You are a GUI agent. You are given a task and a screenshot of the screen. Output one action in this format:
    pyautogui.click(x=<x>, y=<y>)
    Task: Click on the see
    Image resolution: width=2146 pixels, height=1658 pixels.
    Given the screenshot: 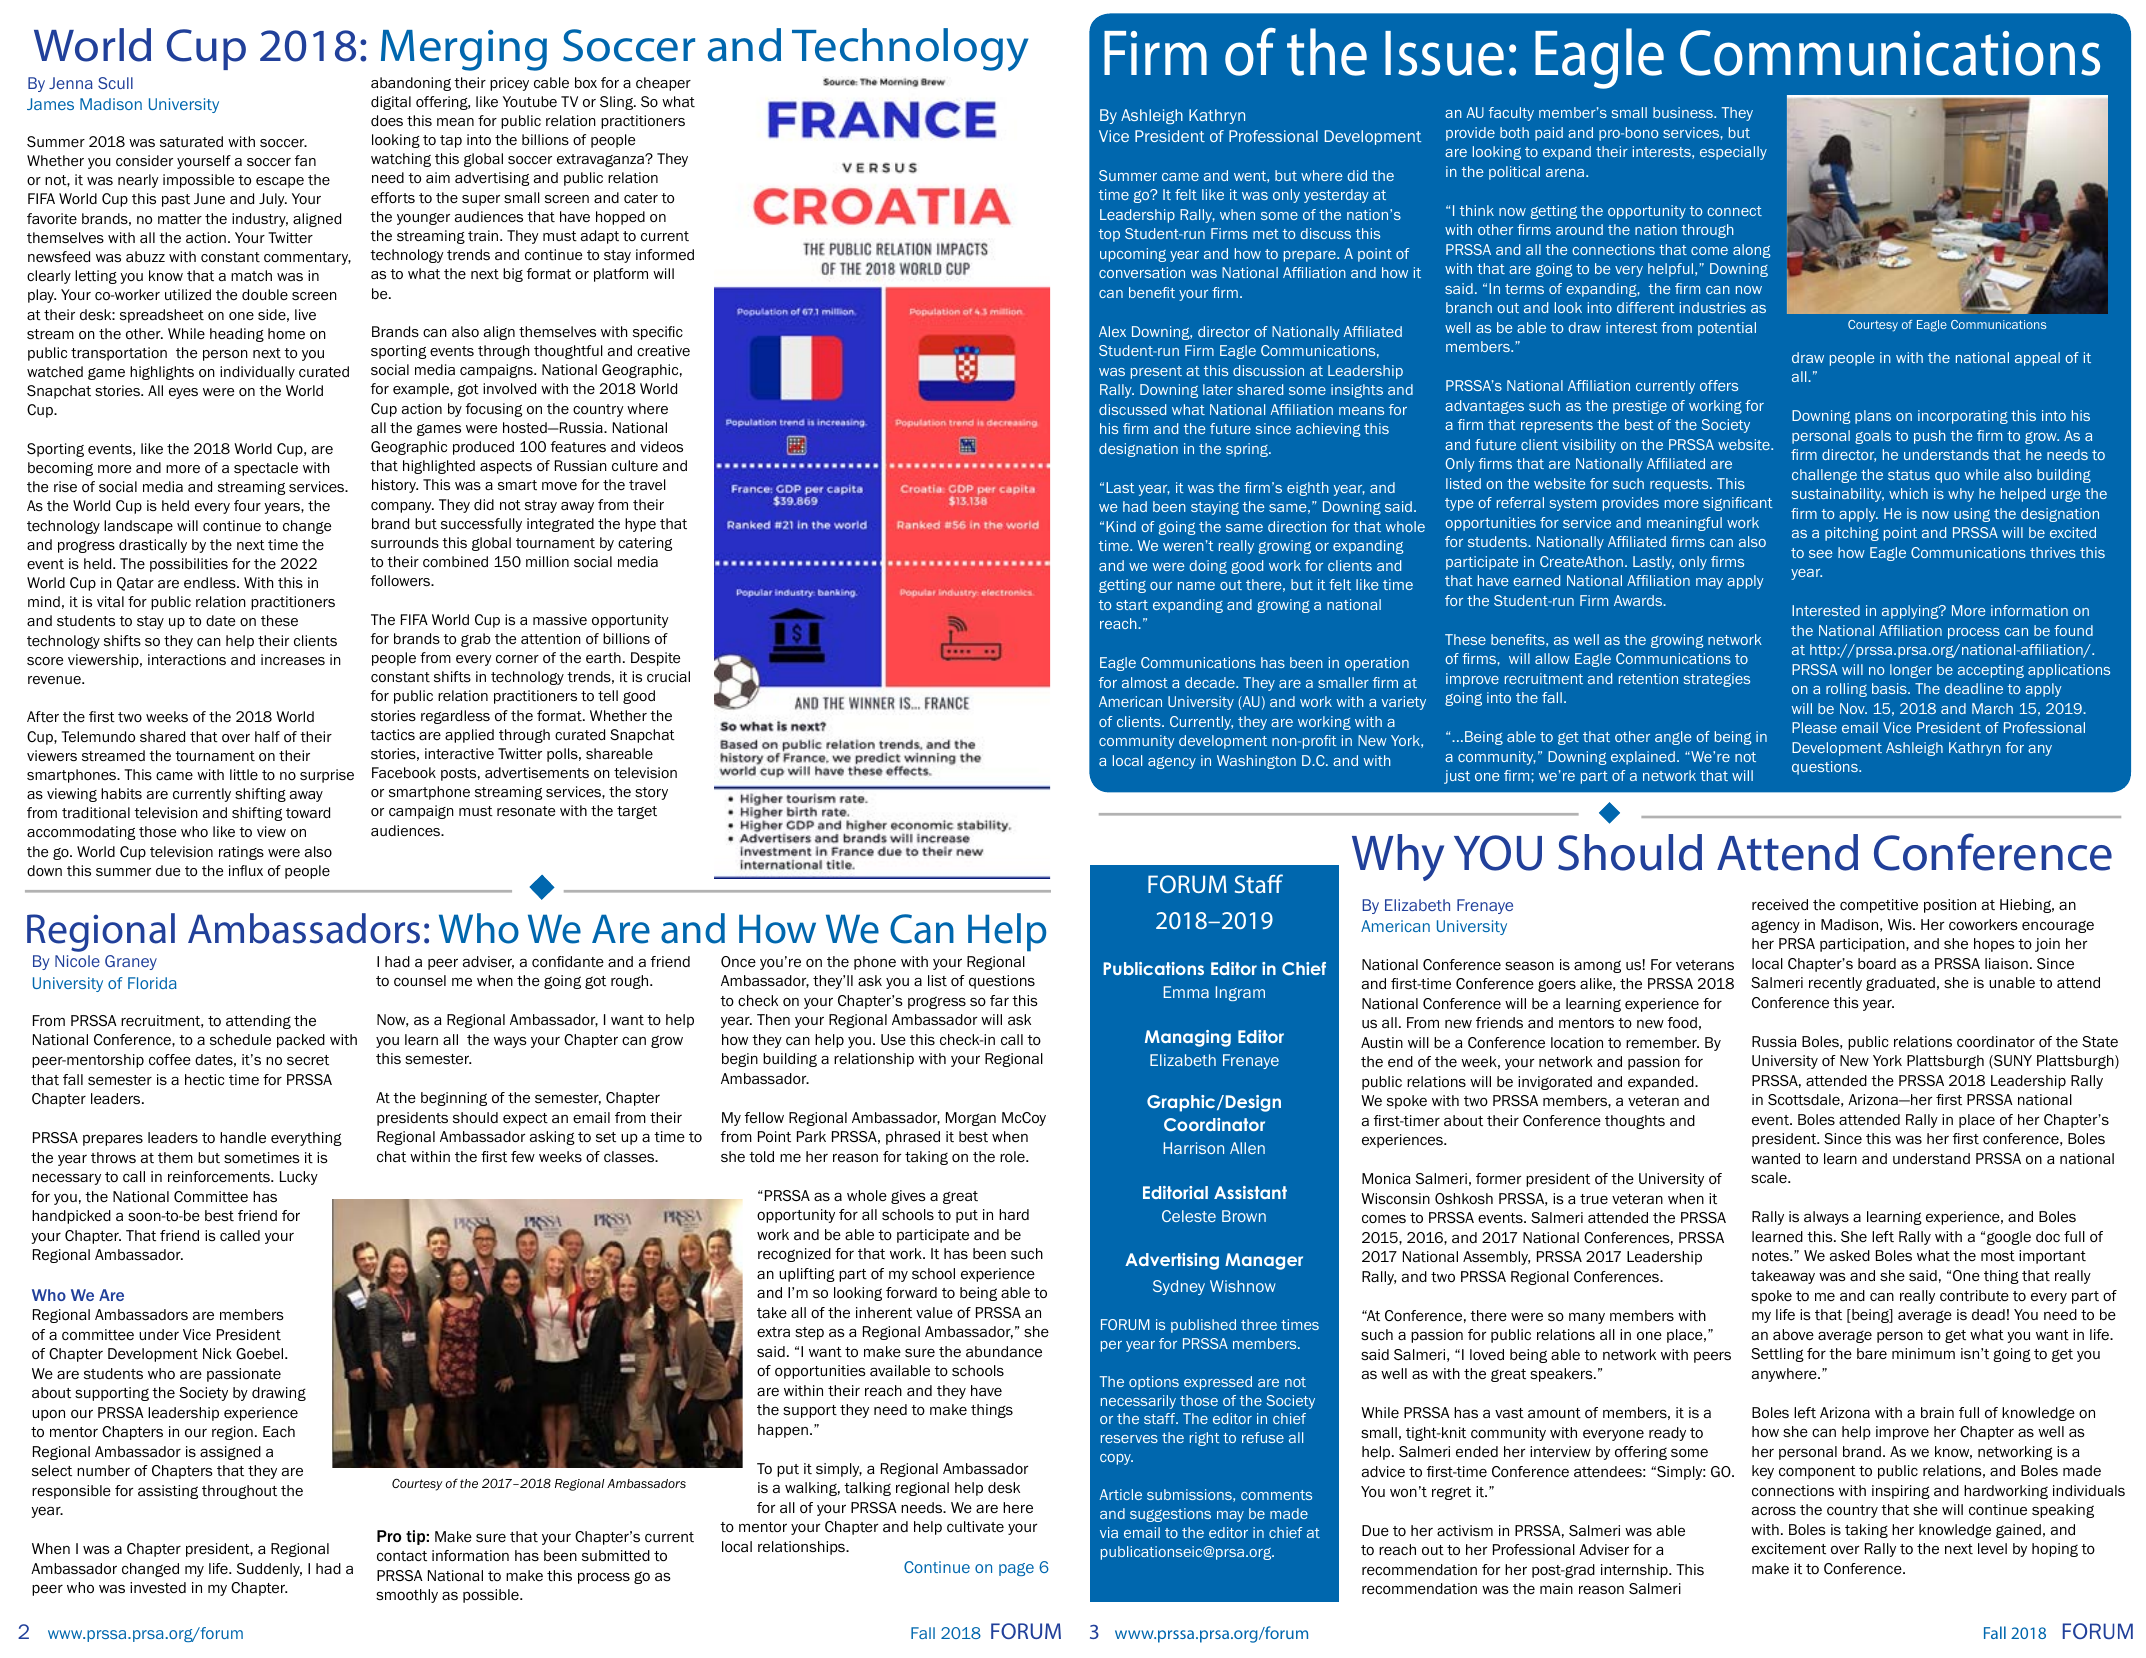 What is the action you would take?
    pyautogui.click(x=1820, y=554)
